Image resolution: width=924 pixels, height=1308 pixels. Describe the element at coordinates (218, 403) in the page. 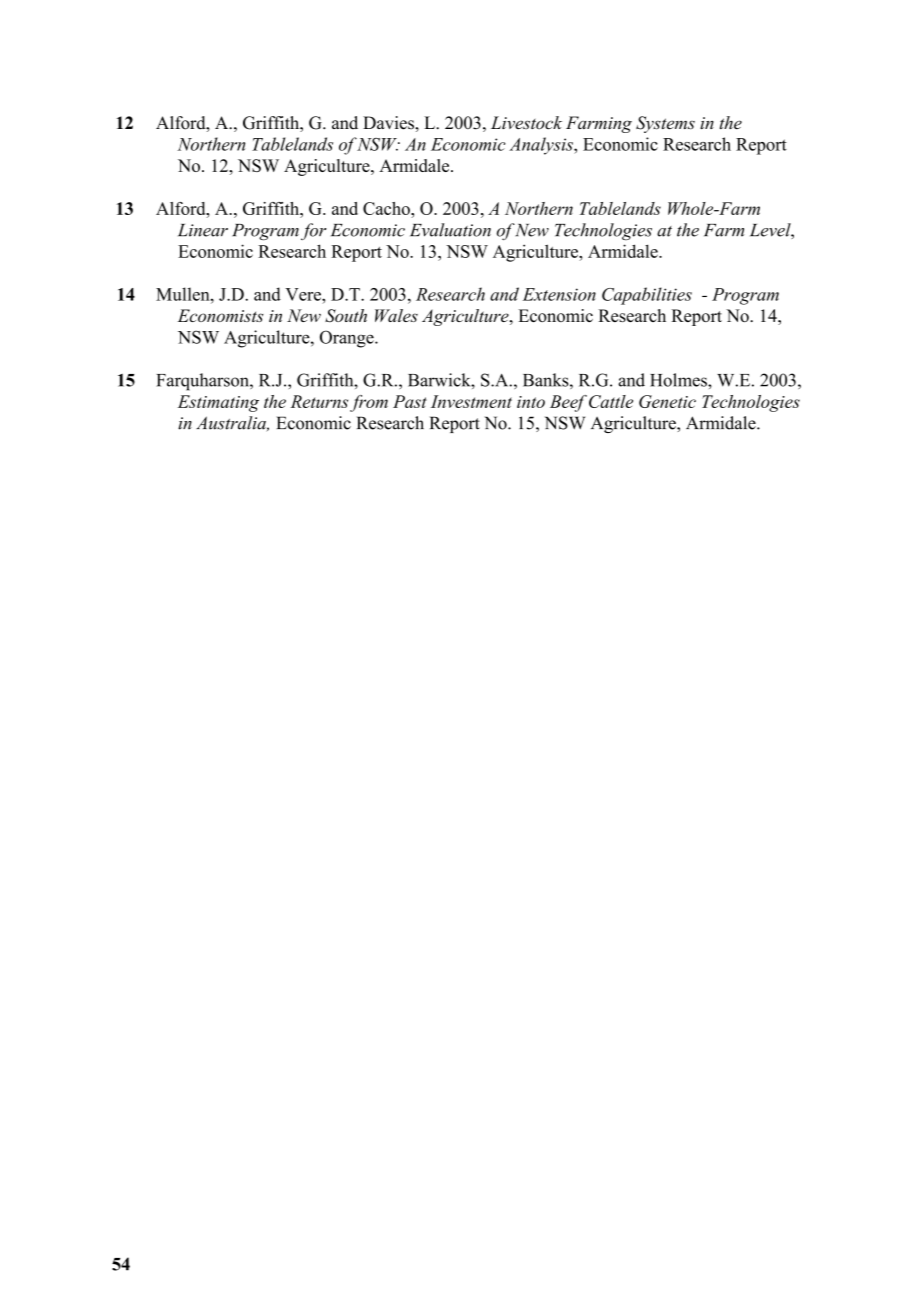

I see `Estimating` at that location.
